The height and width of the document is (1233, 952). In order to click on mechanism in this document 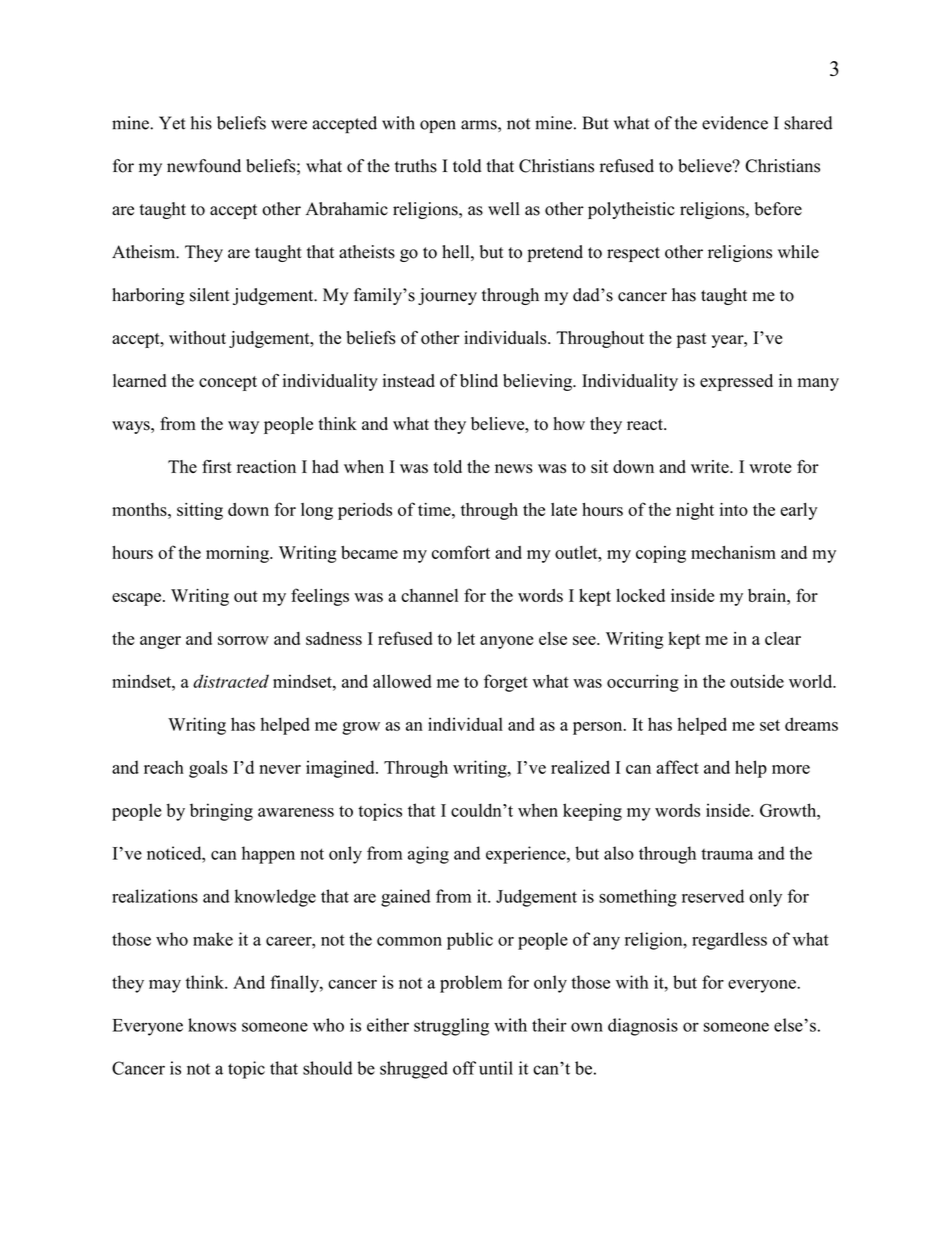, I will do `click(733, 552)`.
